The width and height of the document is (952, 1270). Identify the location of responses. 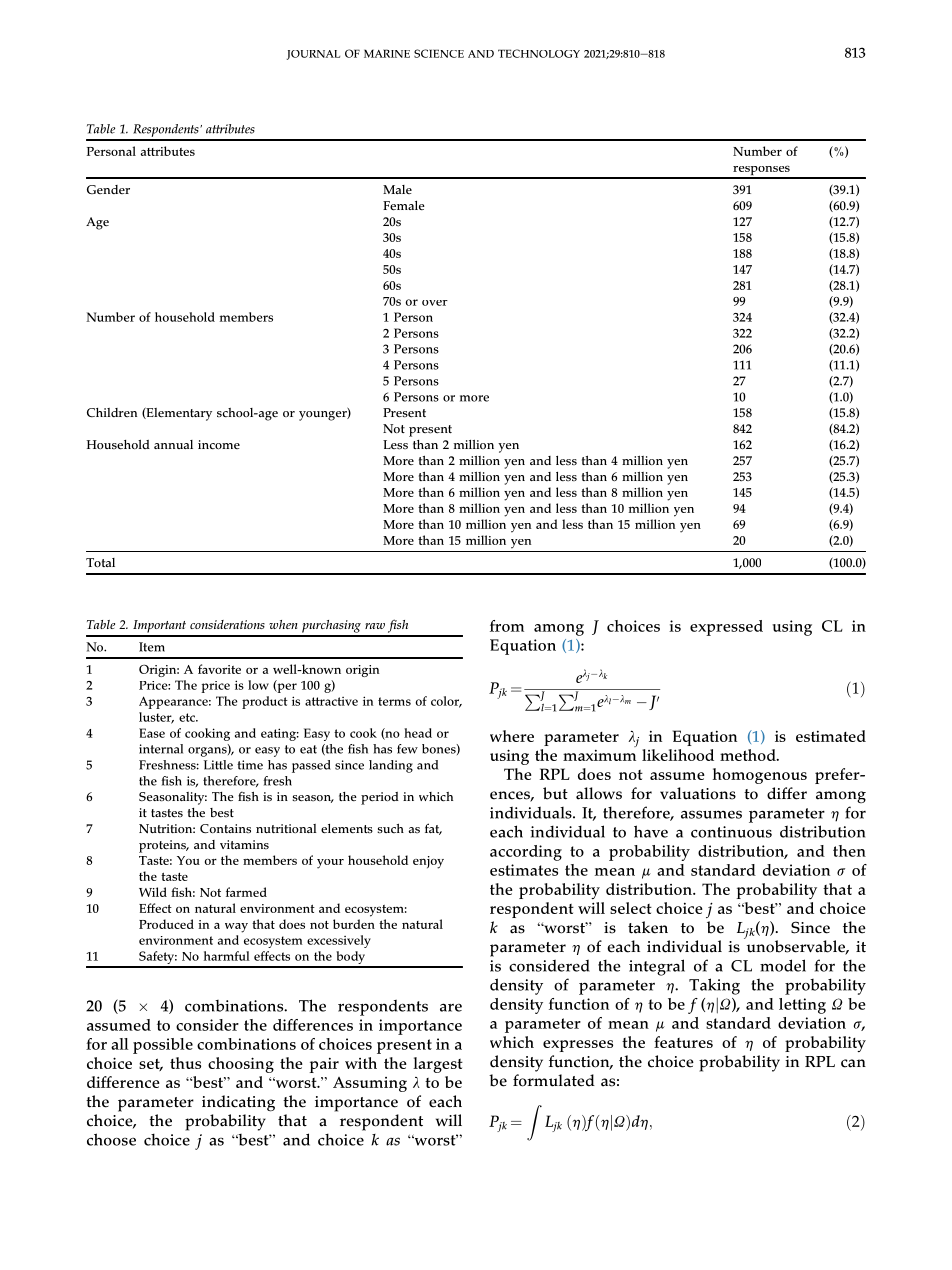
(761, 171).
